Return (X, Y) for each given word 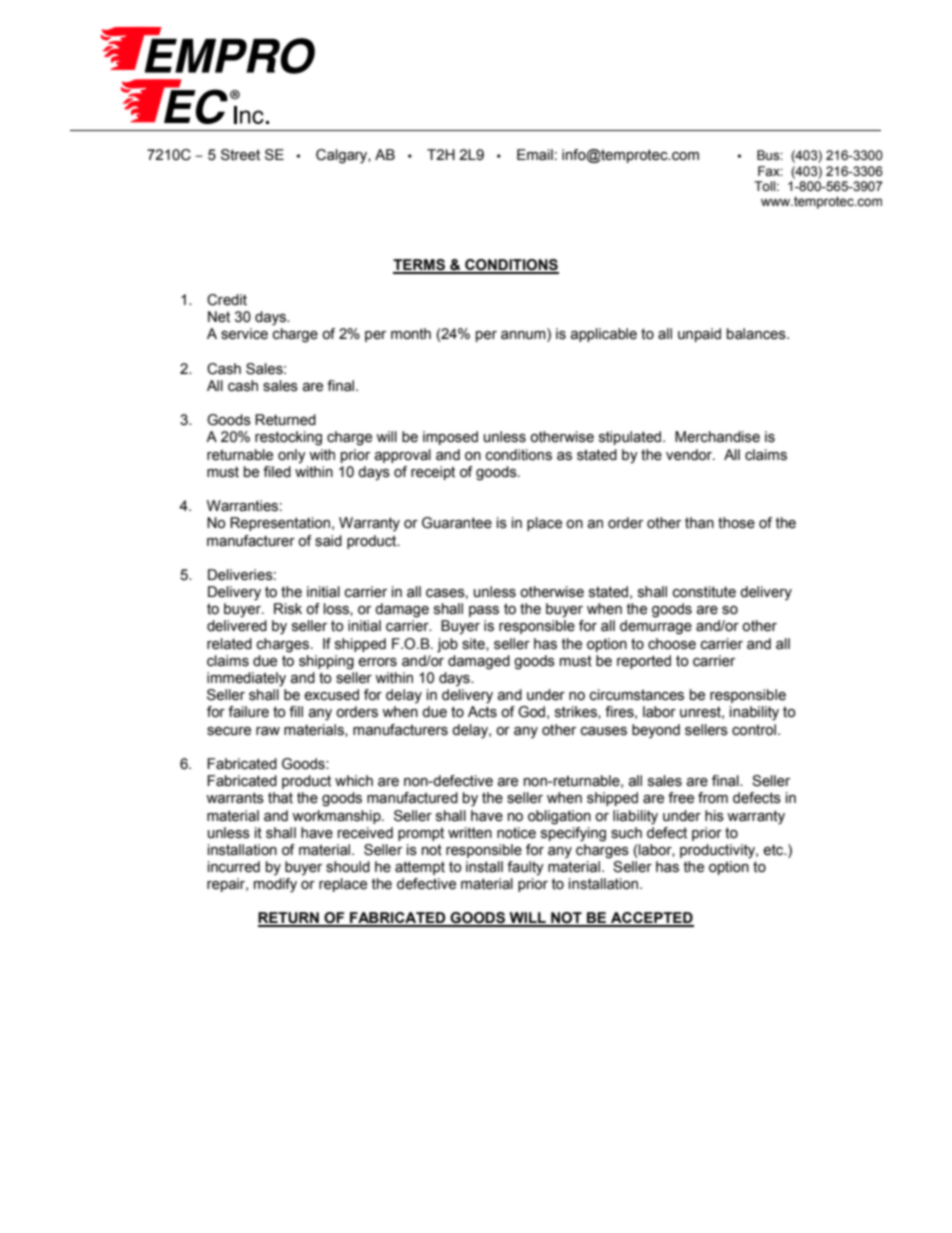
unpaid (699, 335)
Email (535, 155)
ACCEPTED (651, 919)
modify (275, 885)
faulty (525, 868)
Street (240, 155)
